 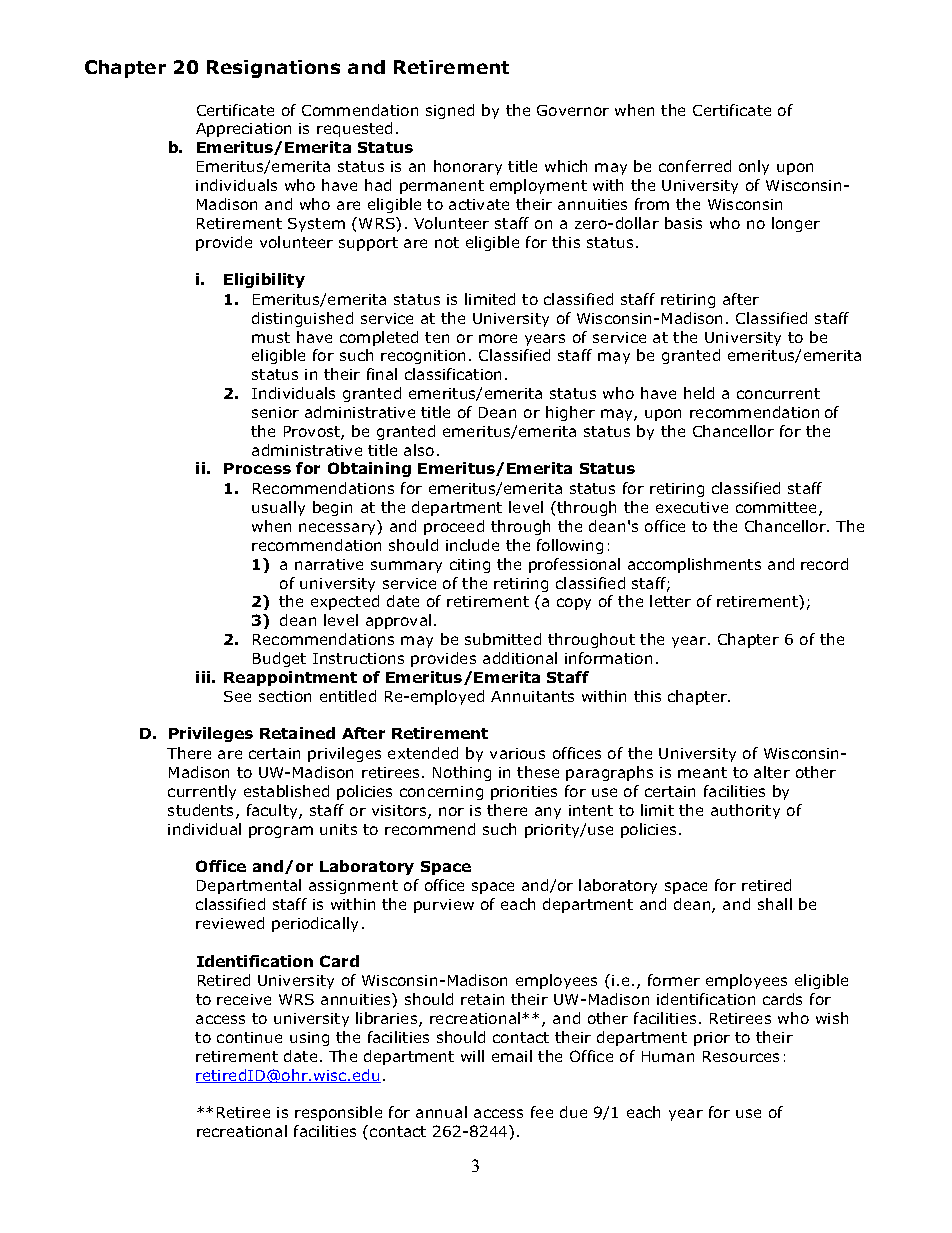 What do you see at coordinates (329, 564) in the image?
I see `narrative` at bounding box center [329, 564].
